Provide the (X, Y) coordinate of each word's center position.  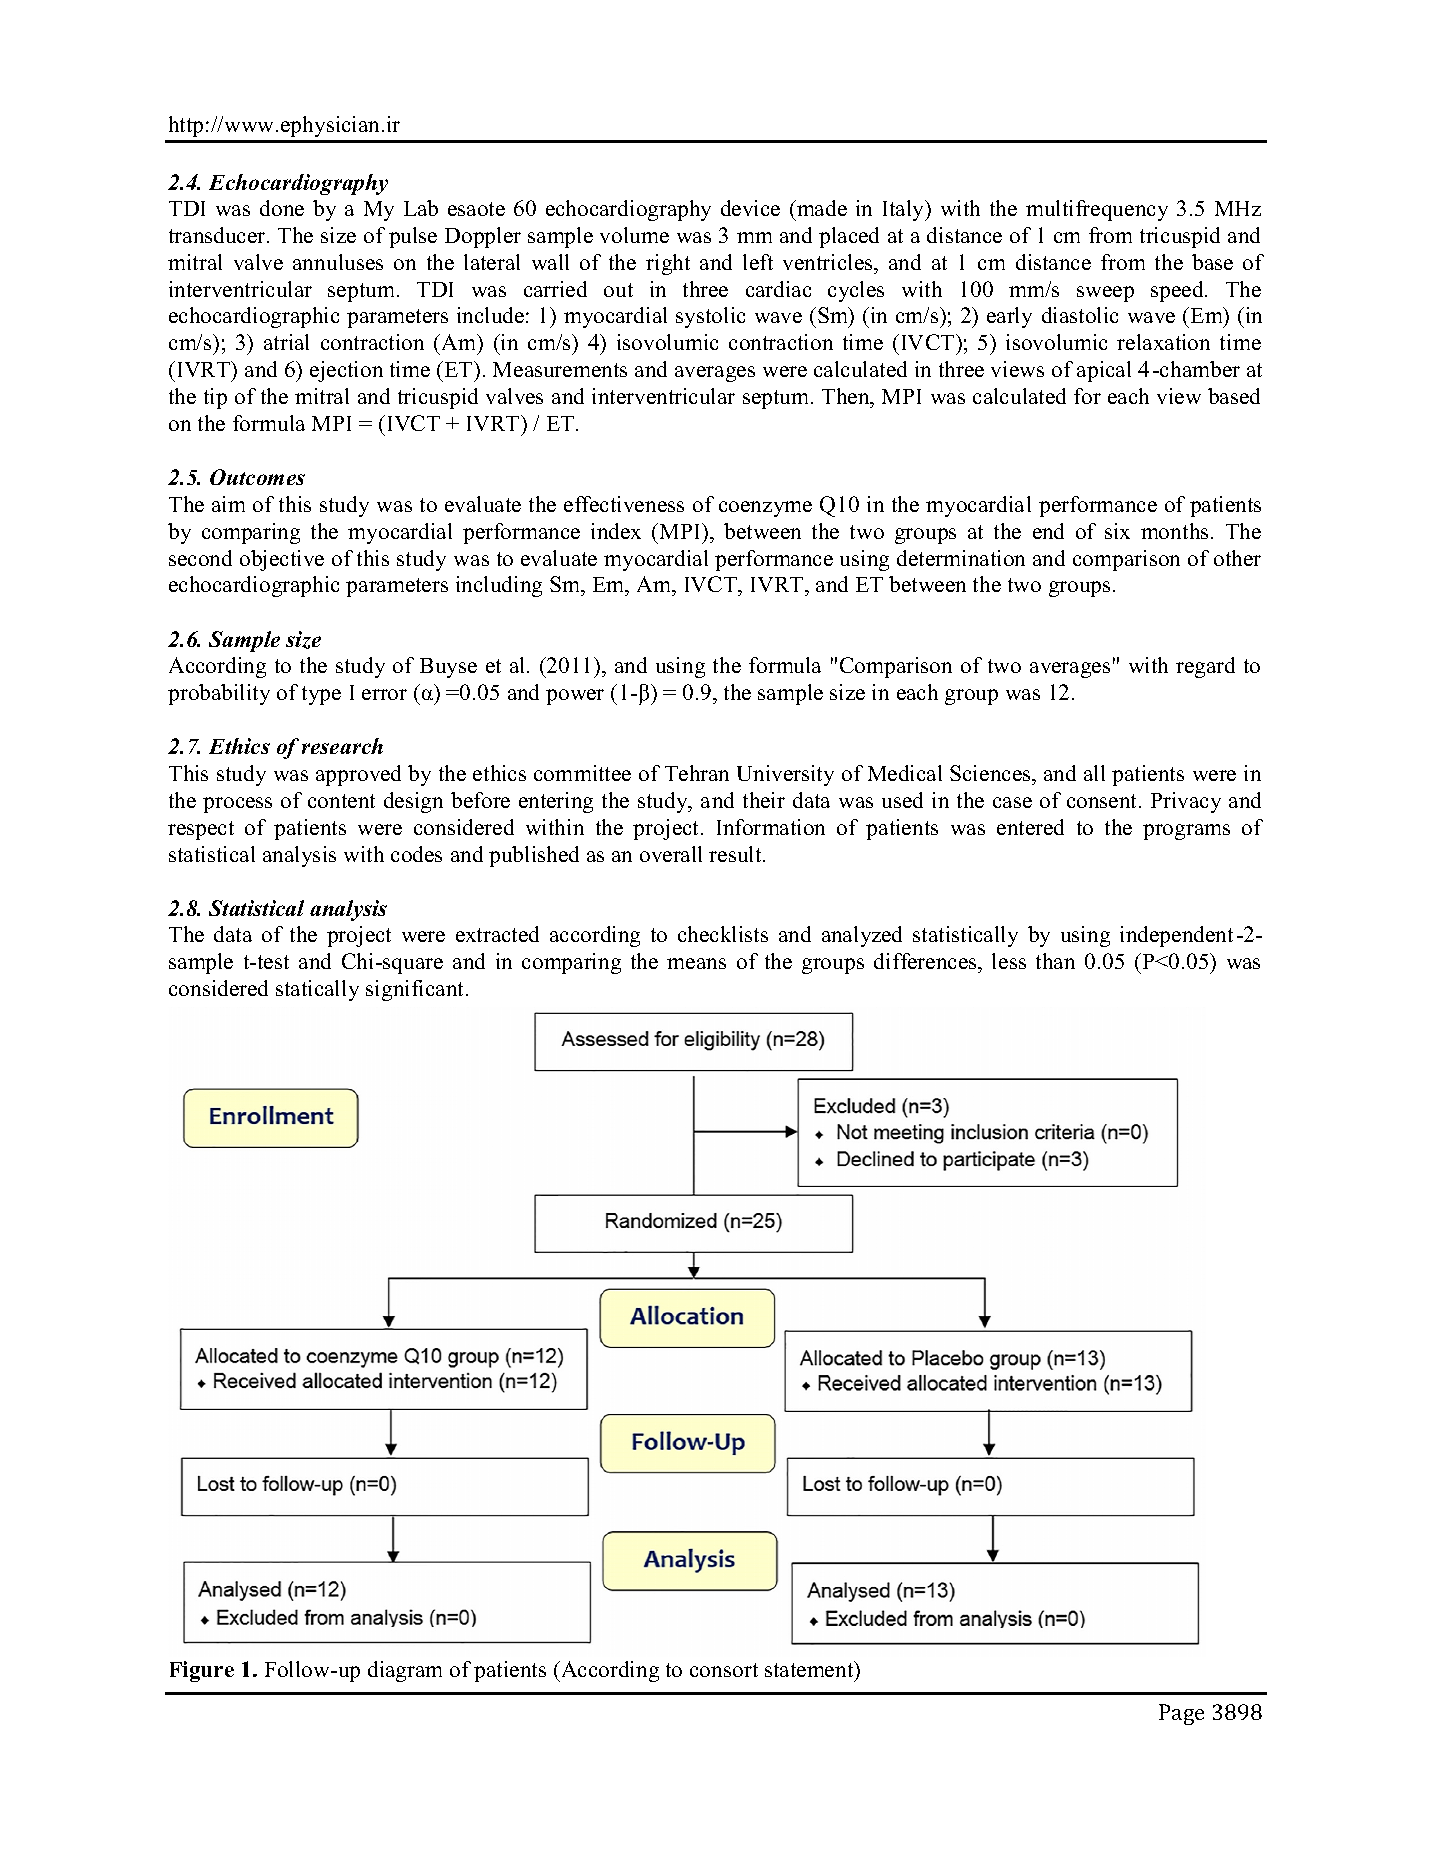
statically (317, 990)
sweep (1105, 294)
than (1055, 961)
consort (724, 1670)
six (1117, 531)
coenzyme (765, 509)
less (1009, 961)
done (282, 208)
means (696, 963)
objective (282, 560)
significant (416, 990)
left (758, 262)
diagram (405, 1671)
